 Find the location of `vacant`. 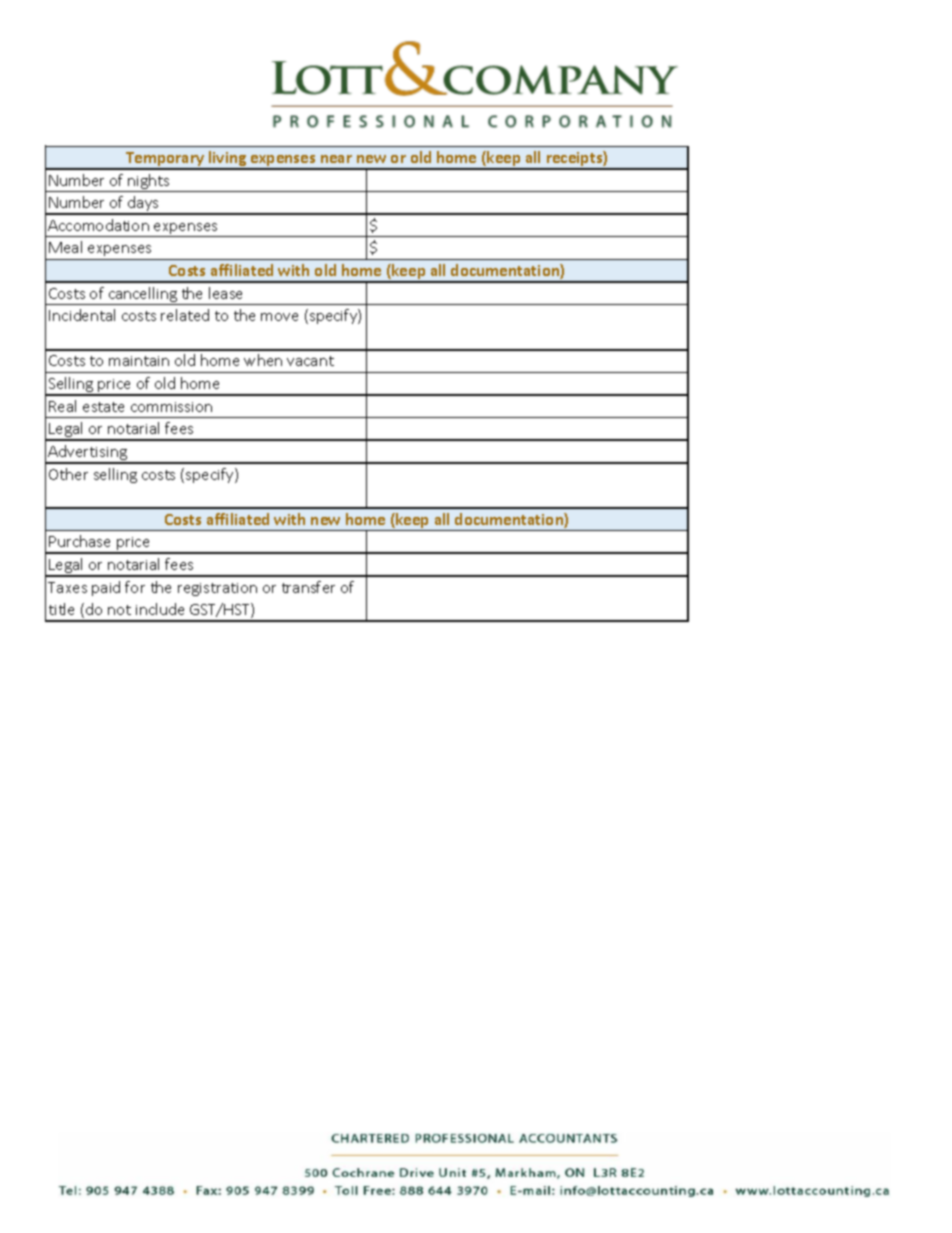

vacant is located at coordinates (310, 361).
